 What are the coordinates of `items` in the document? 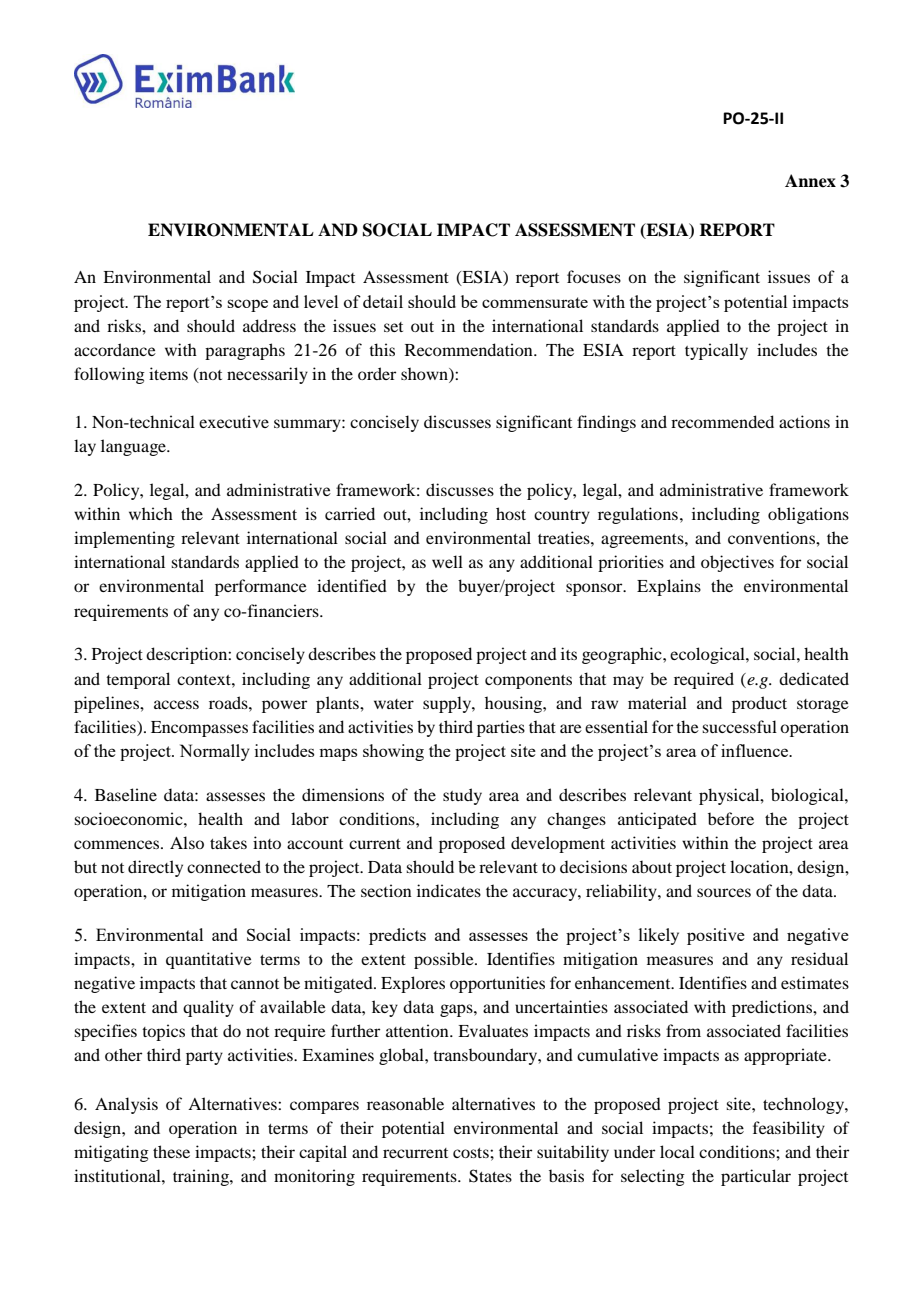 It's located at (168, 373).
